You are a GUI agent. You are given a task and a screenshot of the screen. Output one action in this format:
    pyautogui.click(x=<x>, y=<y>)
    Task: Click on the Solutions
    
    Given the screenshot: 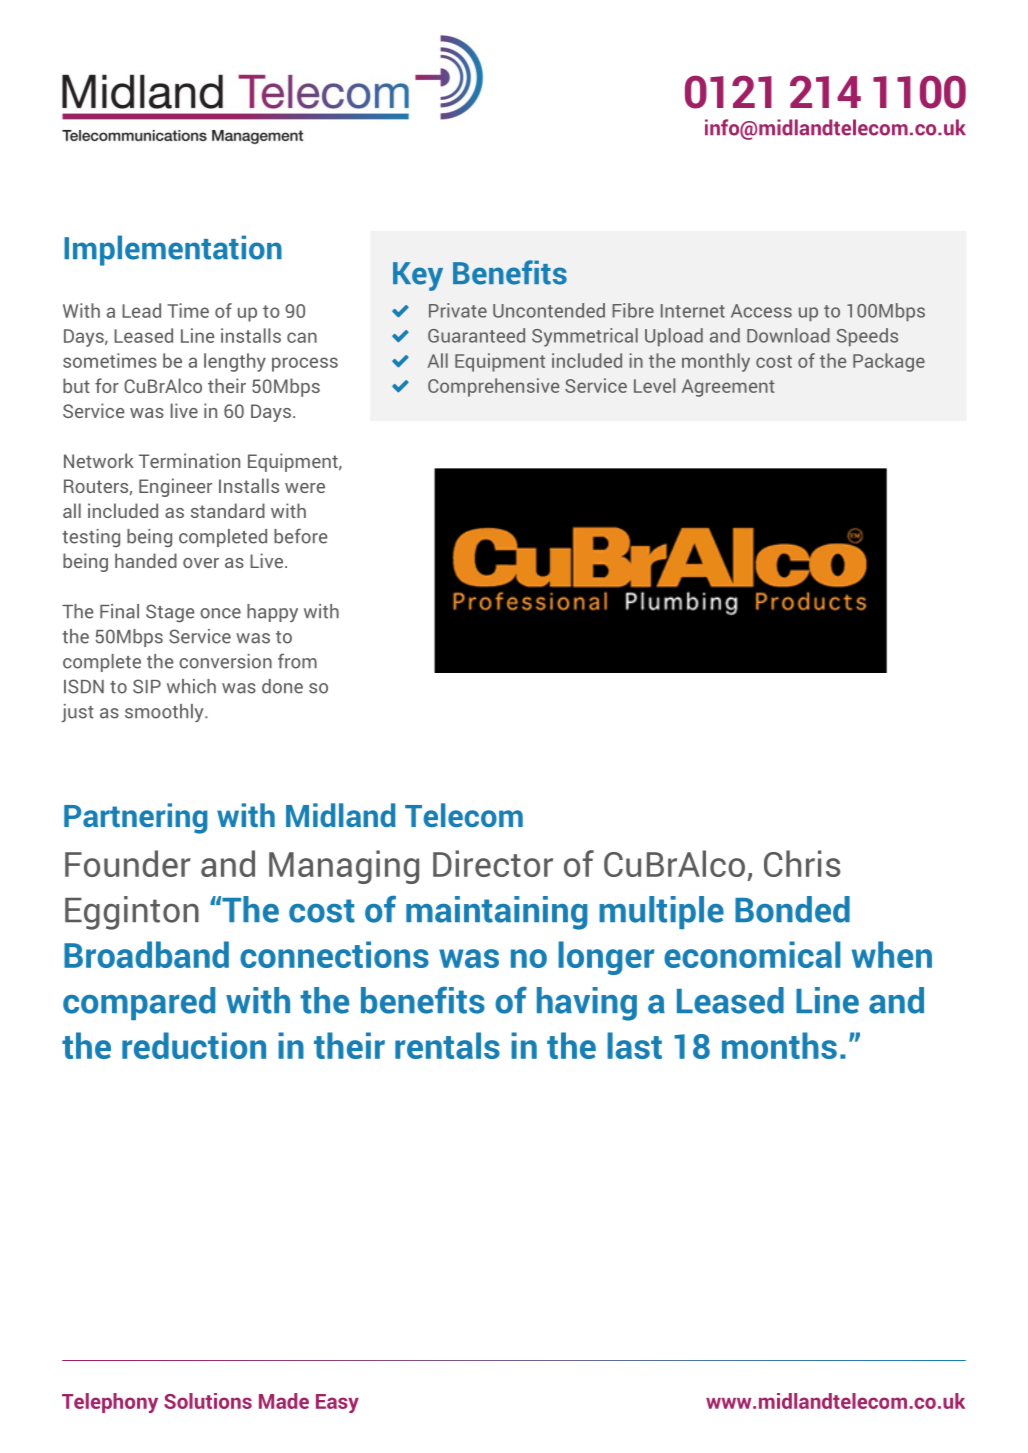 What is the action you would take?
    pyautogui.click(x=208, y=1401)
